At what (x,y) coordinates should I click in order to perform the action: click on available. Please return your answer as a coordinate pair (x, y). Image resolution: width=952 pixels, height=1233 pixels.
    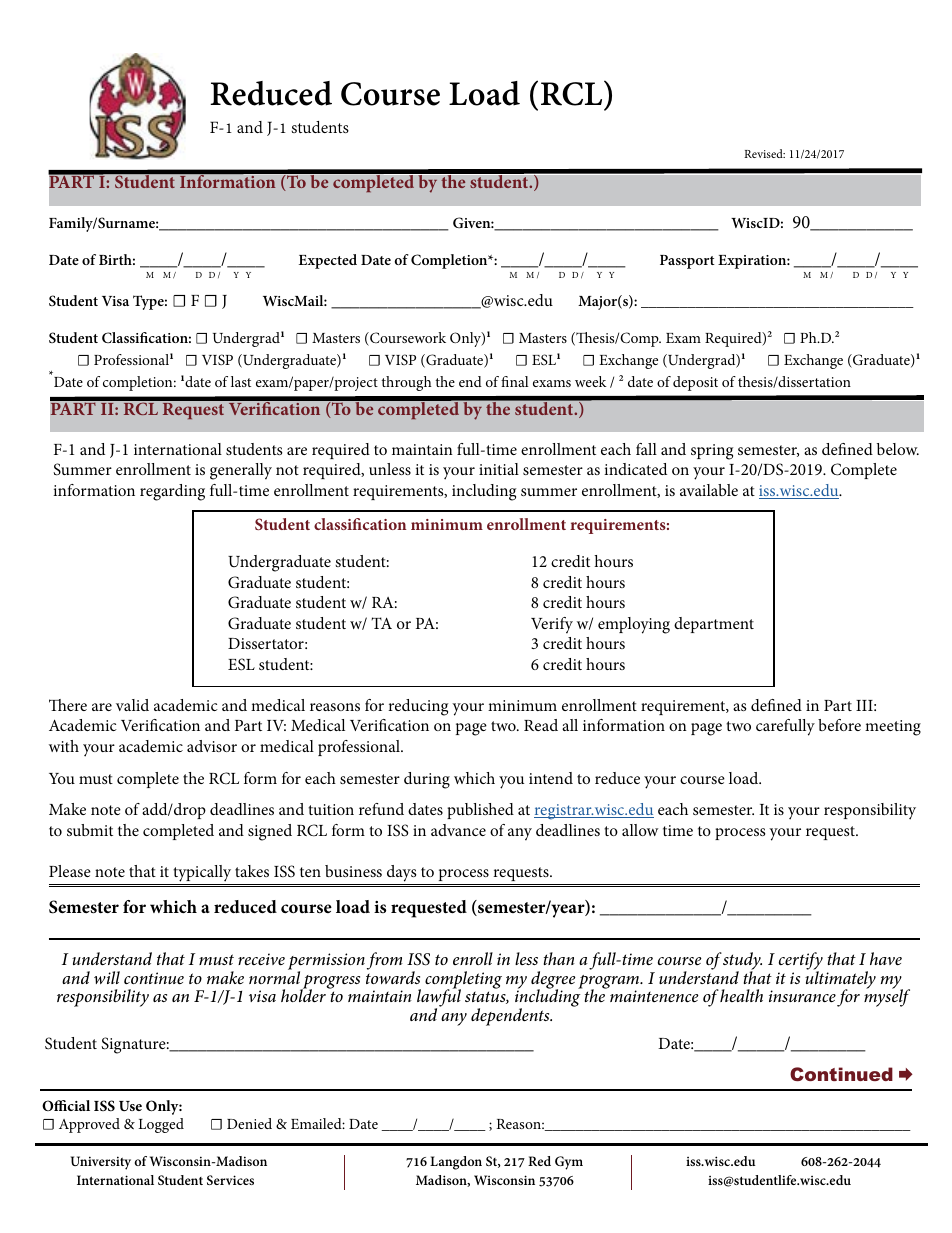
    Looking at the image, I should click on (709, 490).
